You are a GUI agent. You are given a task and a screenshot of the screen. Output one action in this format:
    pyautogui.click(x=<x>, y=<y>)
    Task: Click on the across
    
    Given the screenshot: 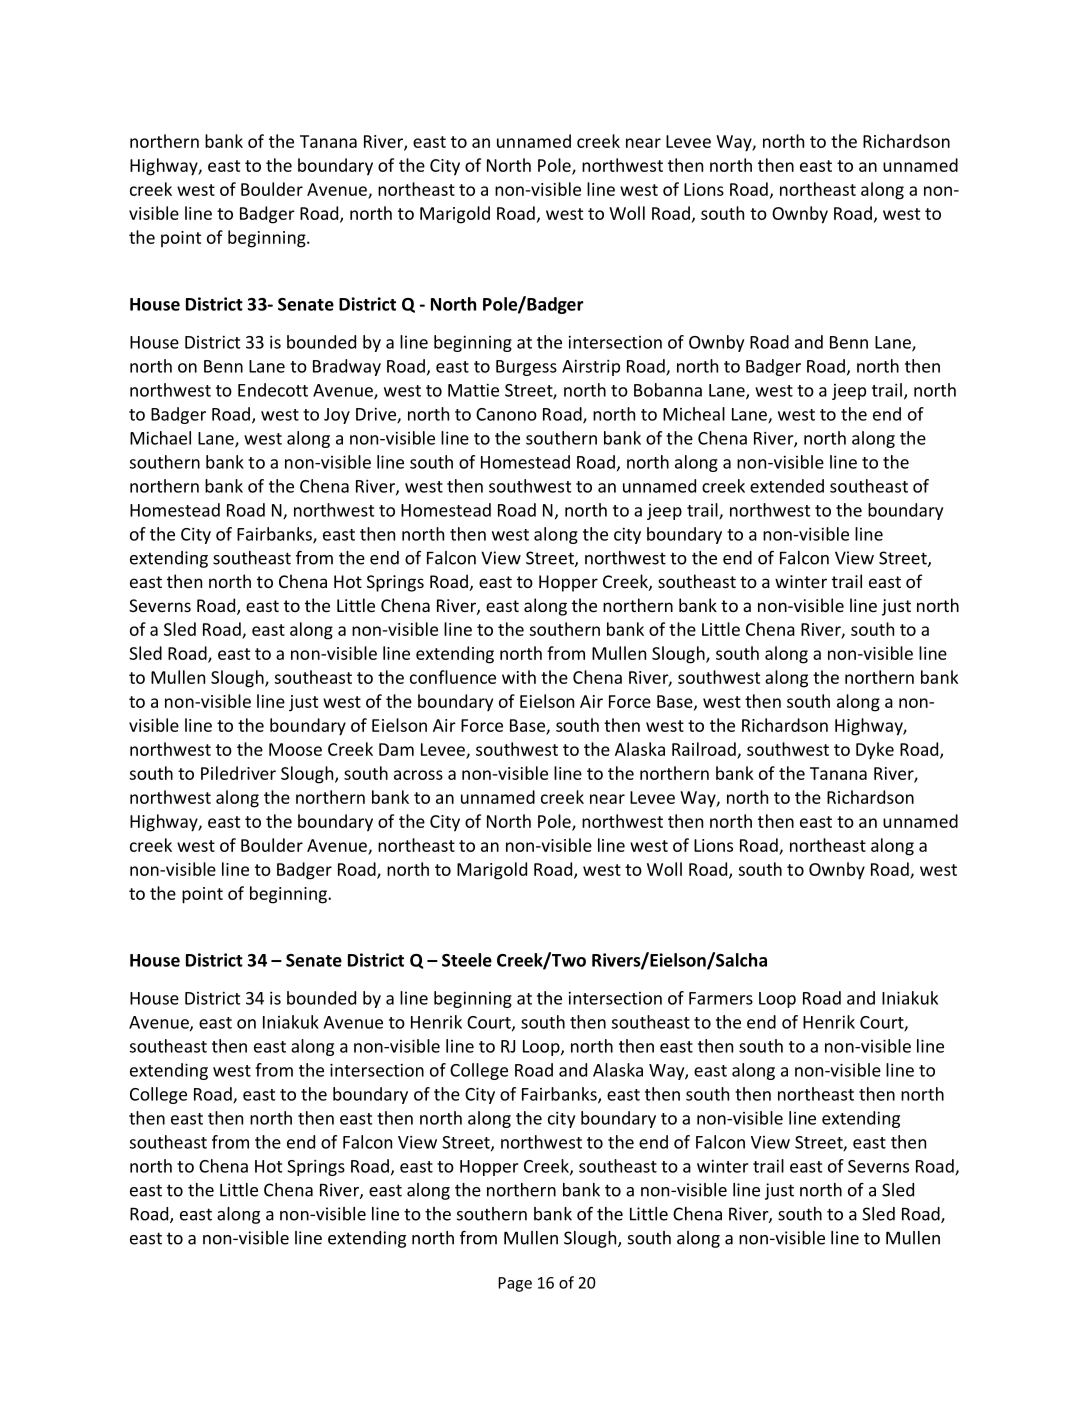 What is the action you would take?
    pyautogui.click(x=418, y=775)
